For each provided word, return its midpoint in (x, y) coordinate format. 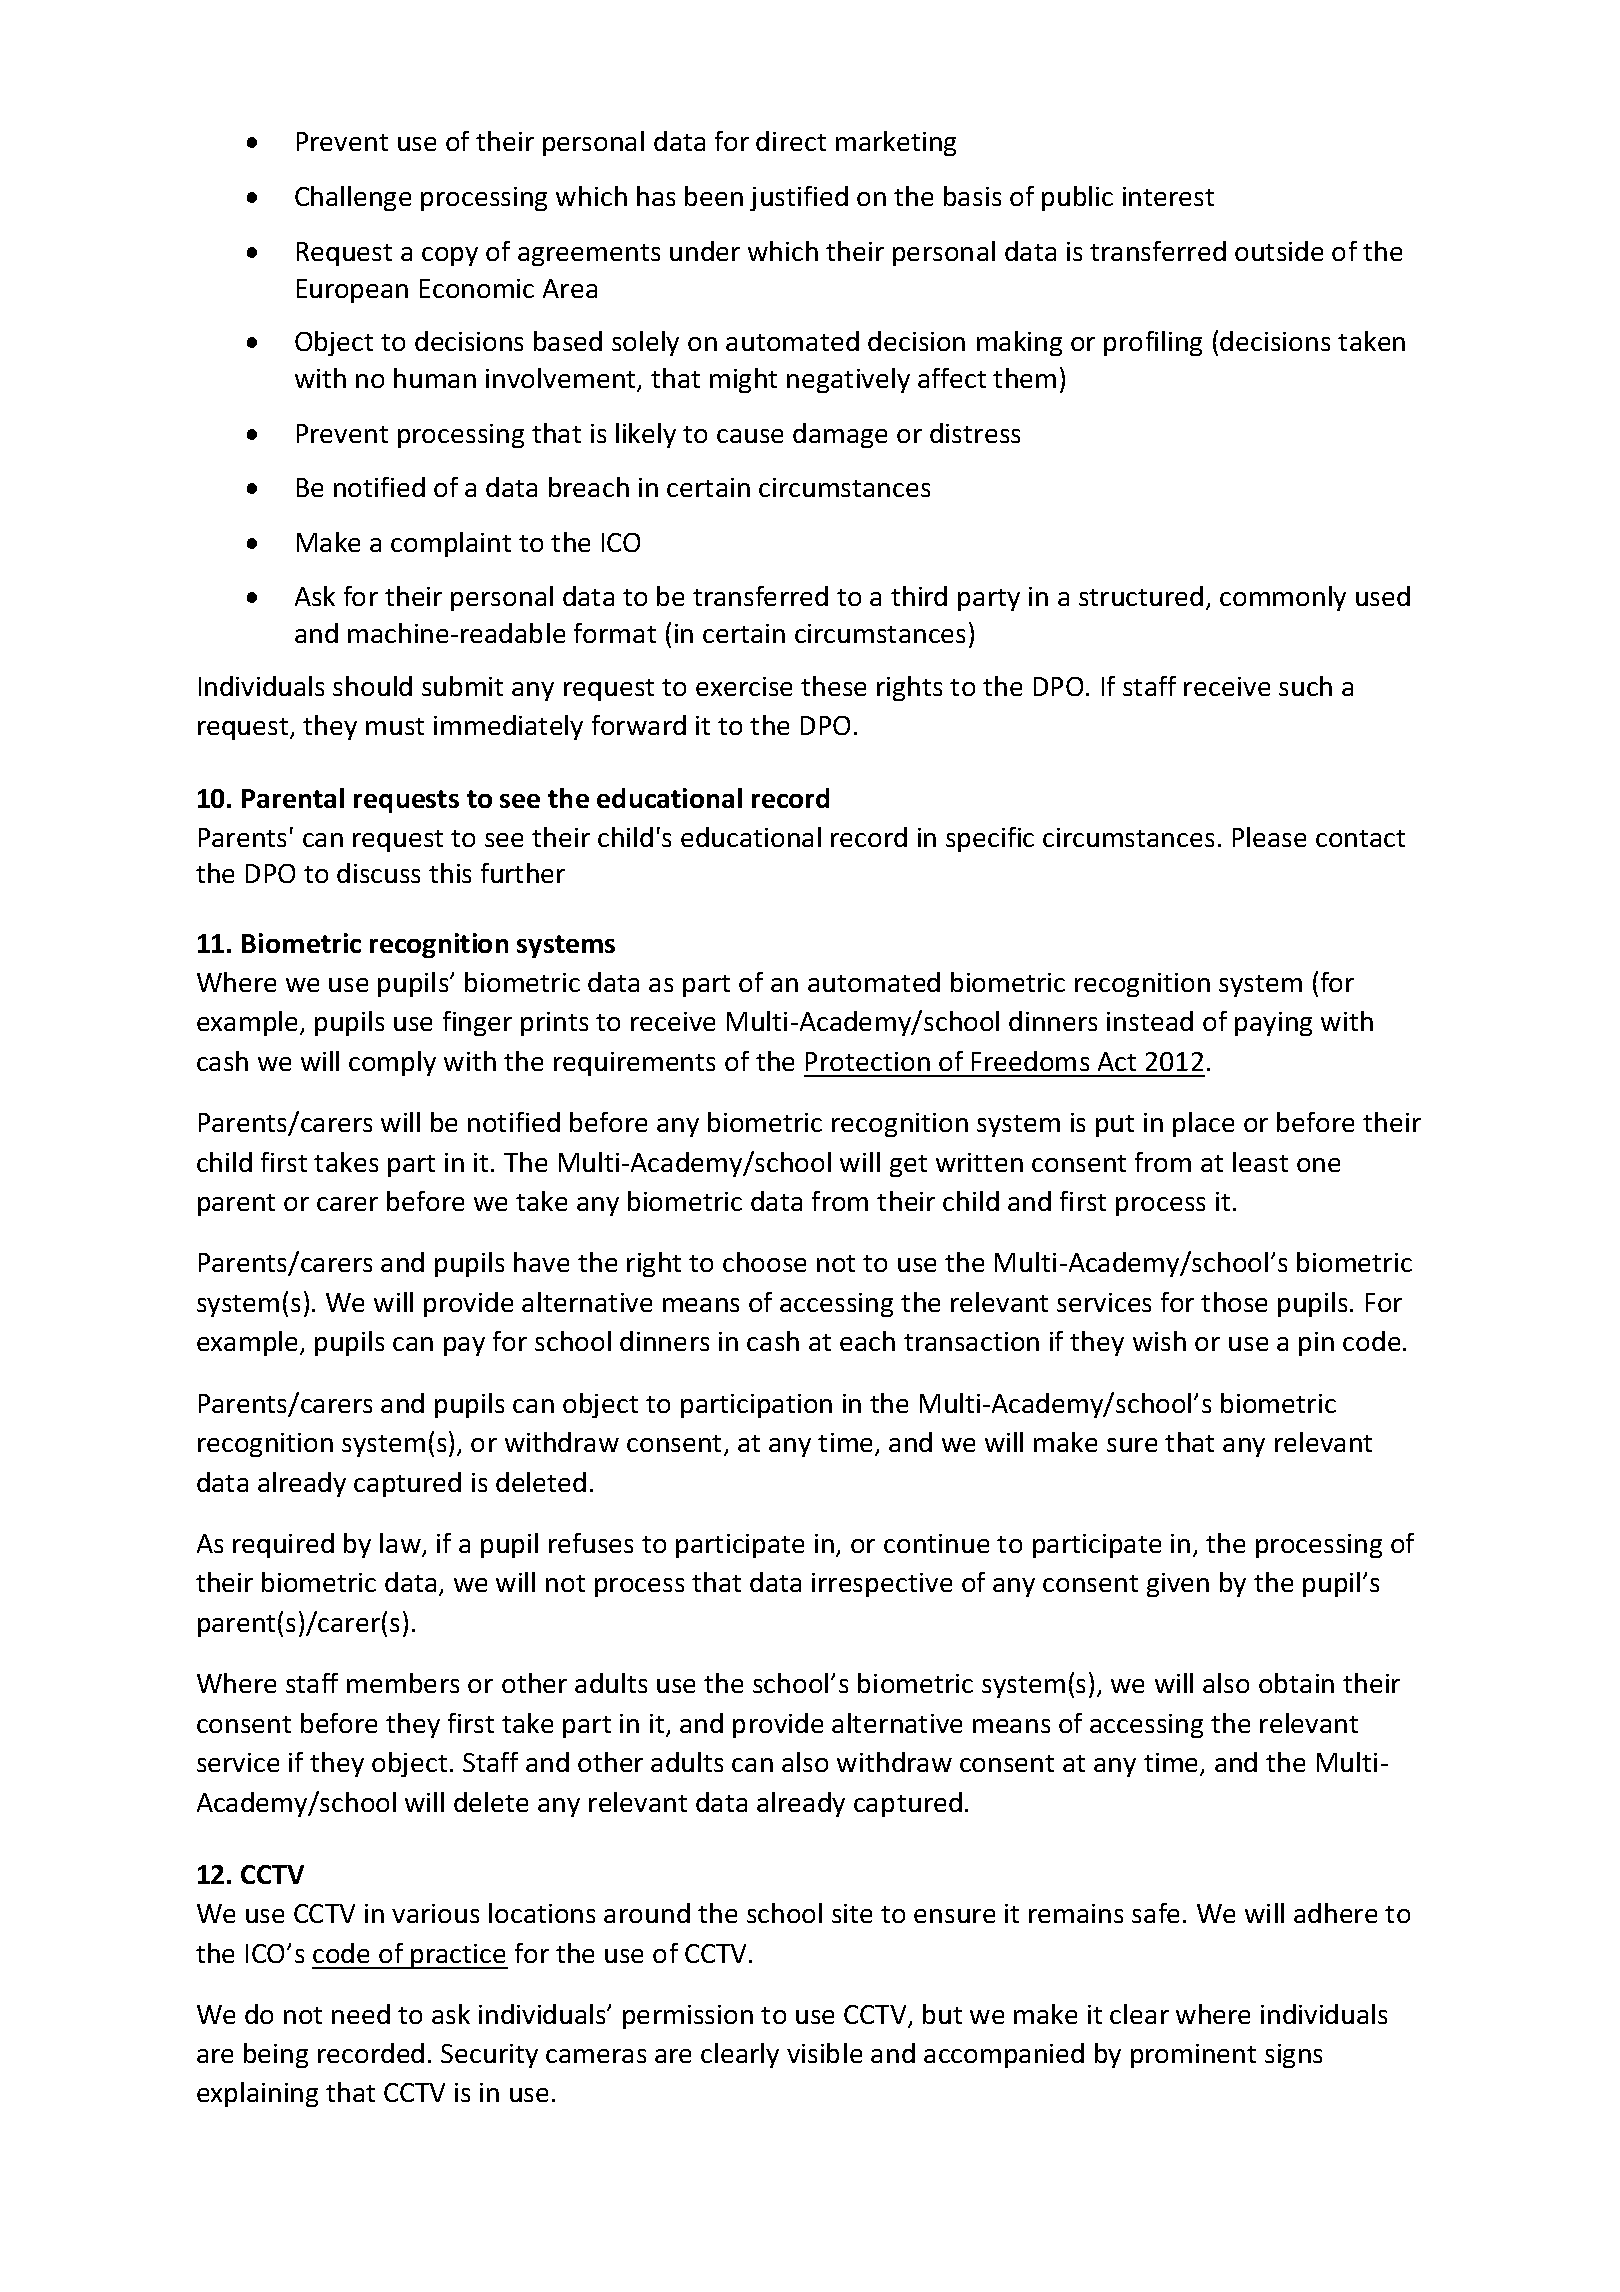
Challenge (353, 198)
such (1305, 686)
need (361, 2014)
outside (1279, 251)
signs (1293, 2056)
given (1178, 1585)
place (1203, 1124)
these (833, 686)
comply (392, 1063)
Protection (868, 1061)
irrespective (882, 1585)
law (401, 1544)
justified (799, 198)
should (372, 686)
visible (824, 2053)
